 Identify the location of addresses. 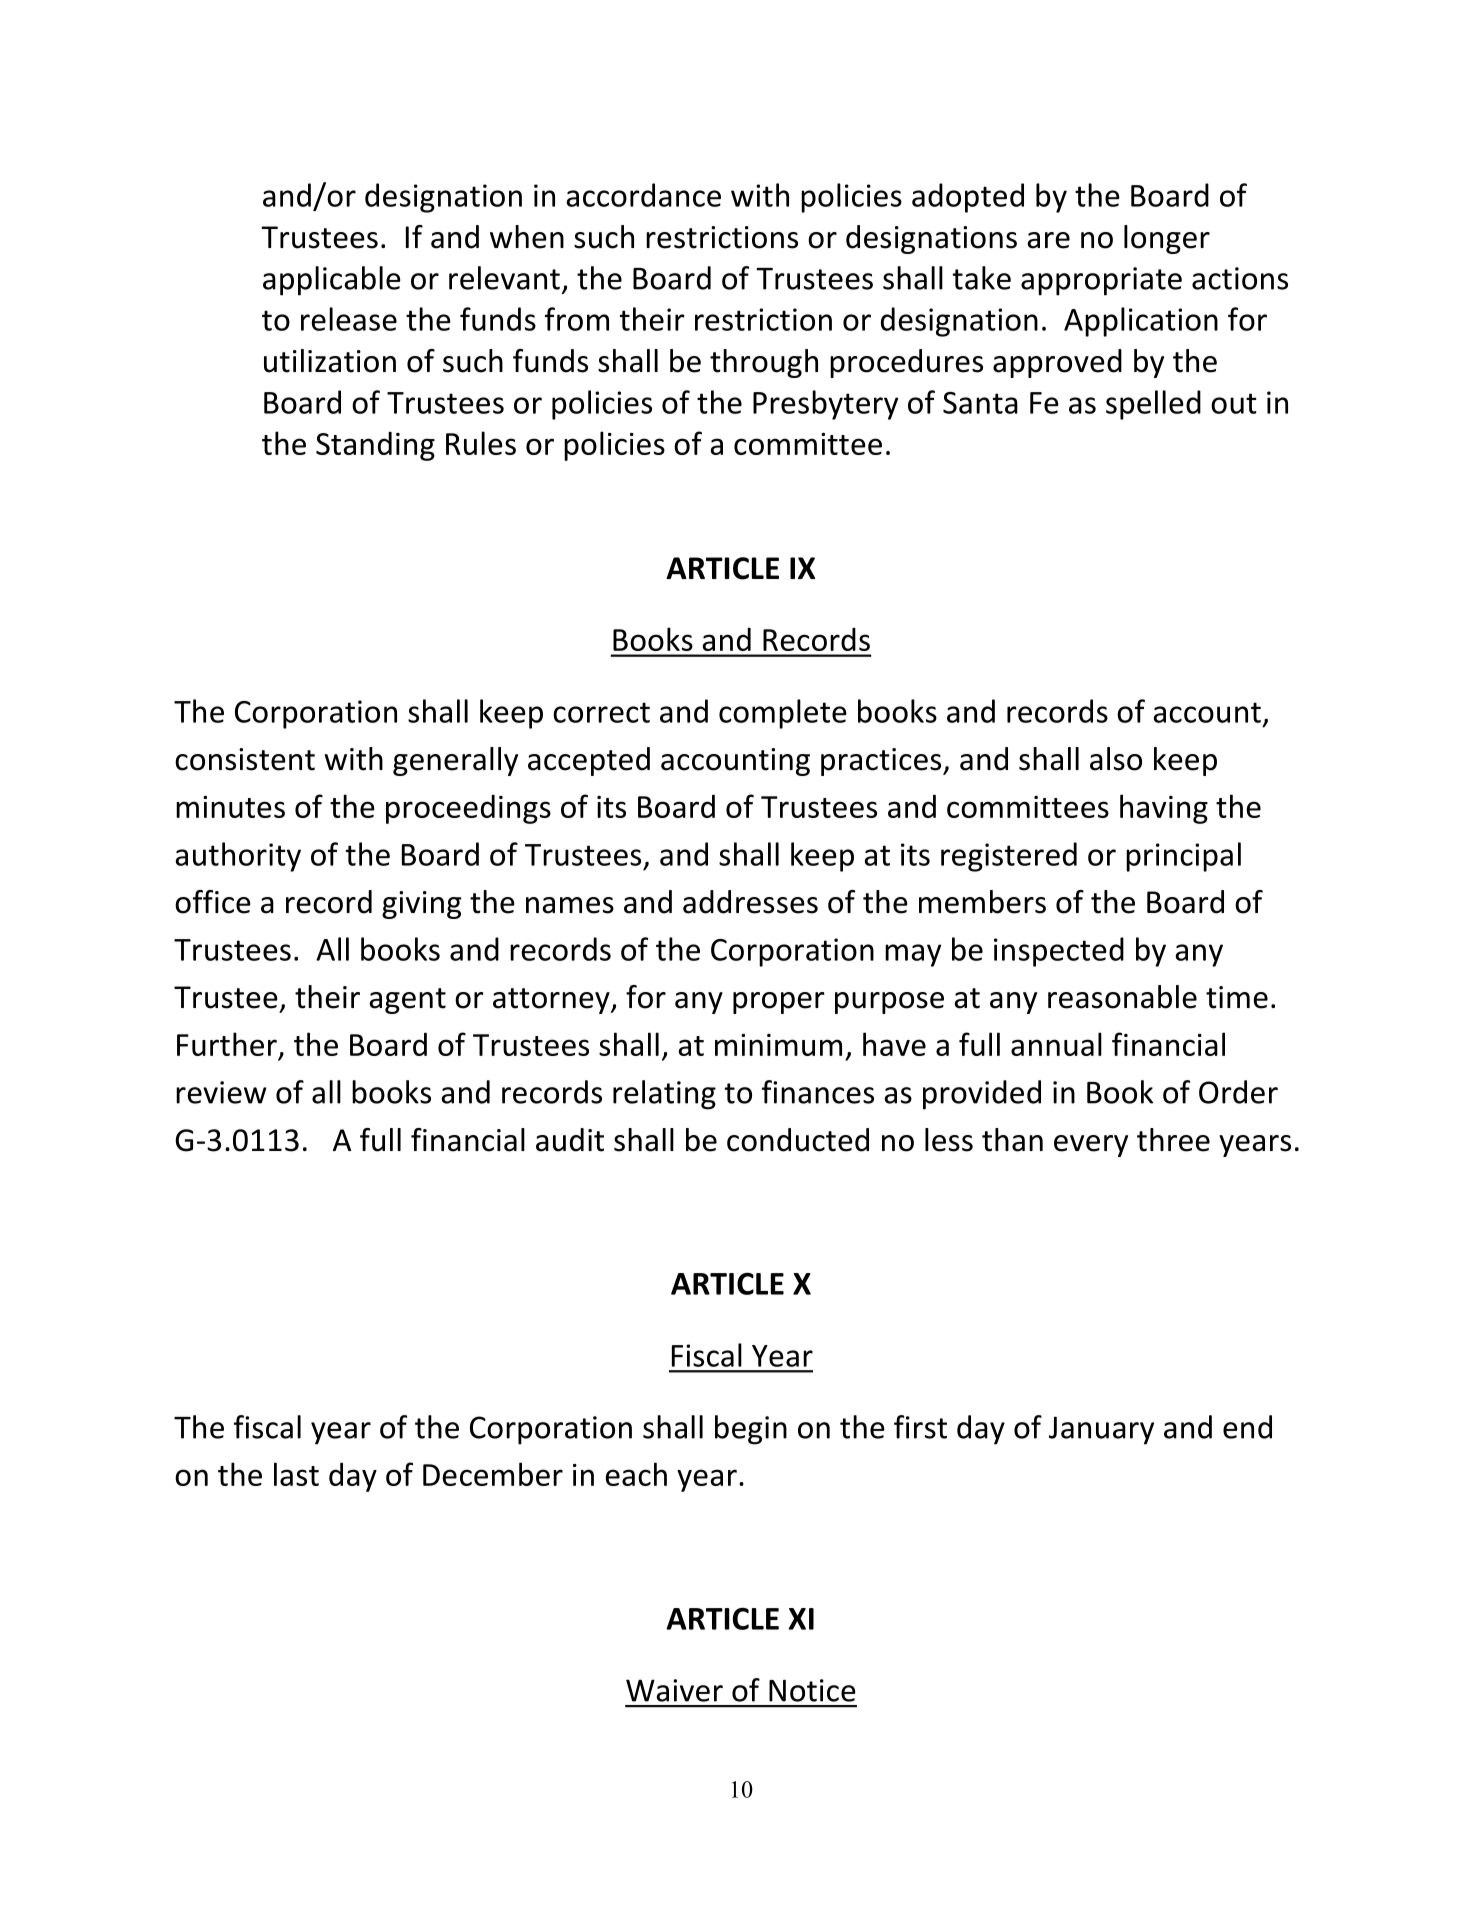
(750, 902).
